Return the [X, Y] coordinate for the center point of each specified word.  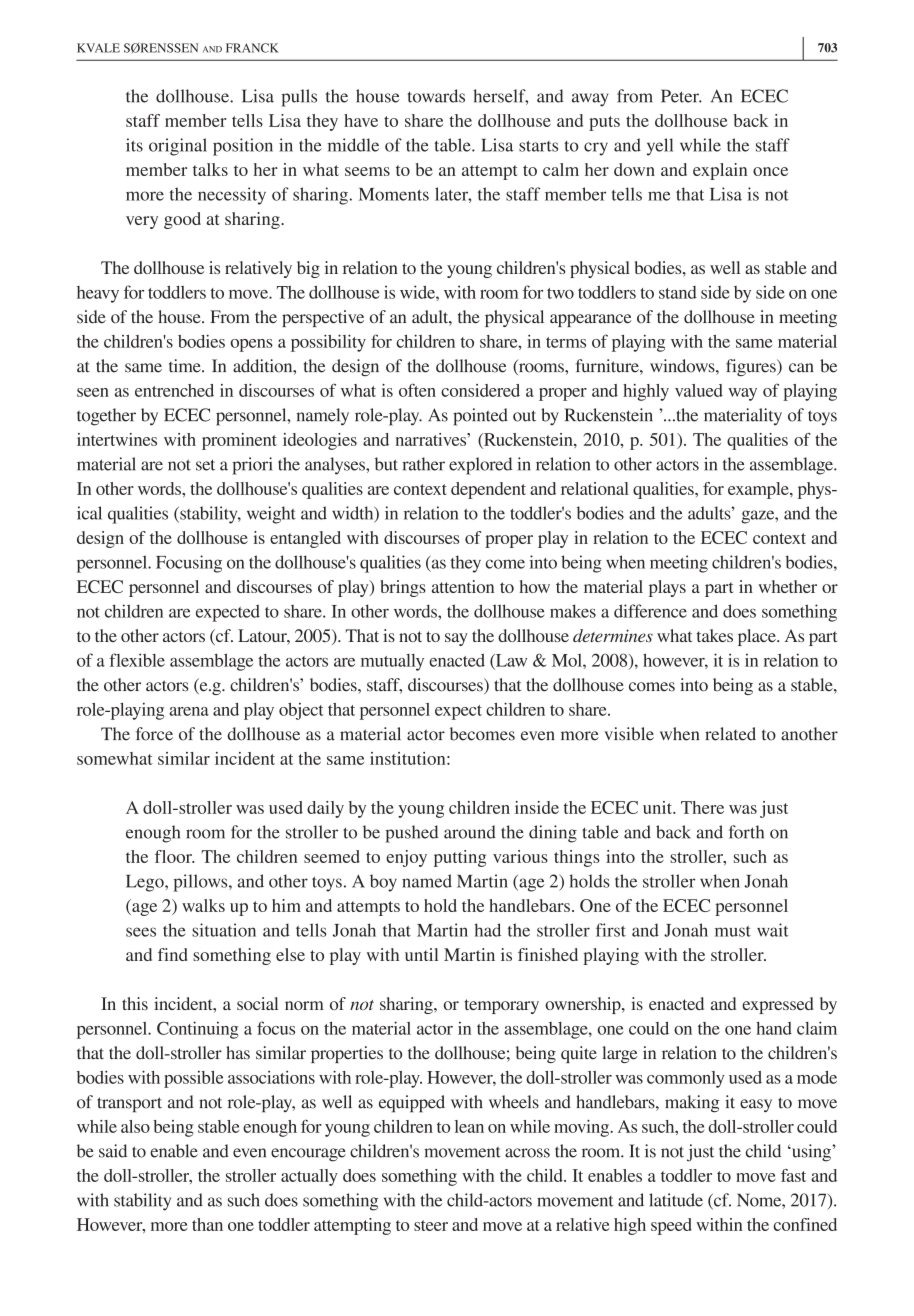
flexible [137, 660]
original [178, 147]
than [207, 1224]
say [456, 639]
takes [715, 635]
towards [436, 96]
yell [660, 147]
